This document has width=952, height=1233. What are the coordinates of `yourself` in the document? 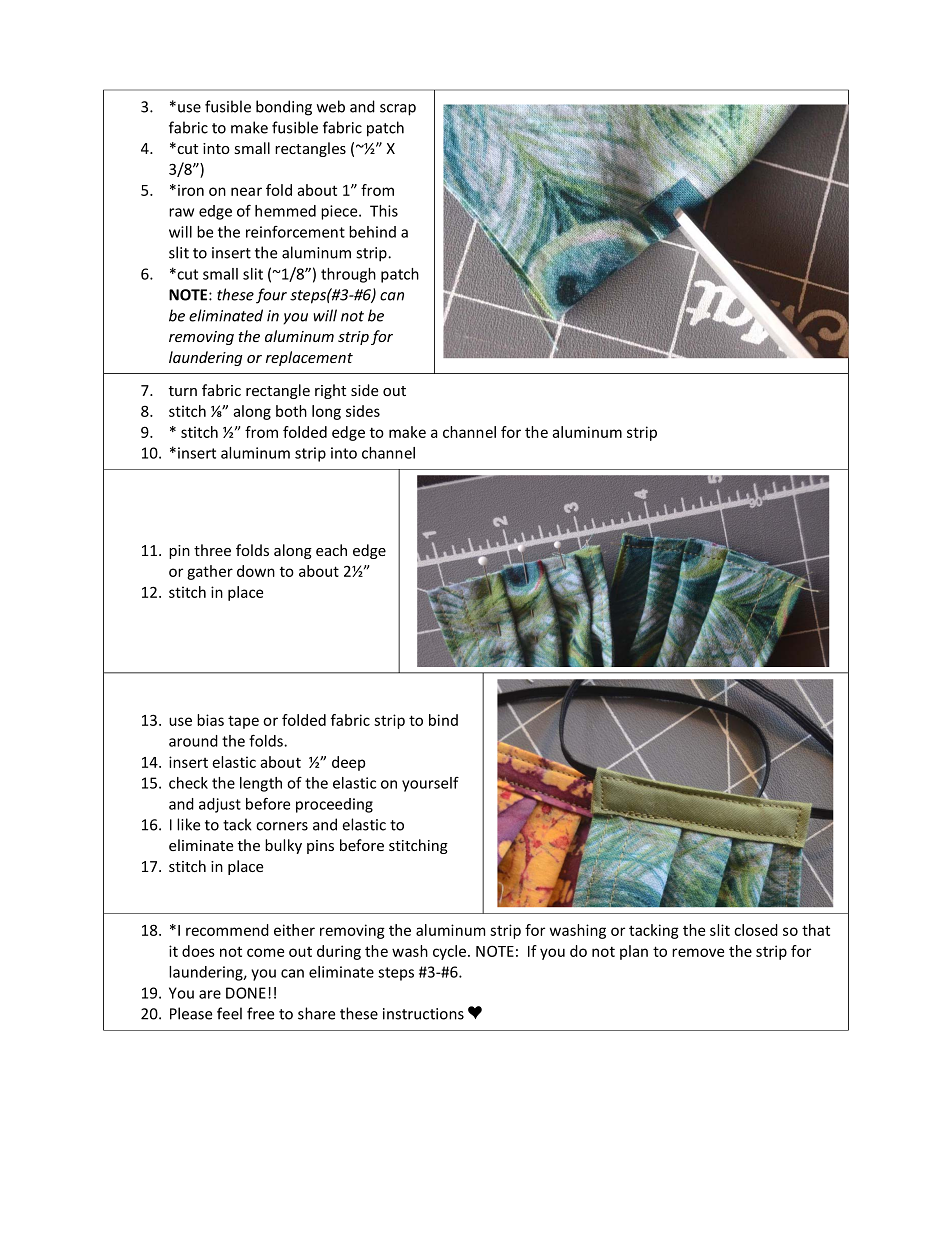 It's located at (430, 784).
